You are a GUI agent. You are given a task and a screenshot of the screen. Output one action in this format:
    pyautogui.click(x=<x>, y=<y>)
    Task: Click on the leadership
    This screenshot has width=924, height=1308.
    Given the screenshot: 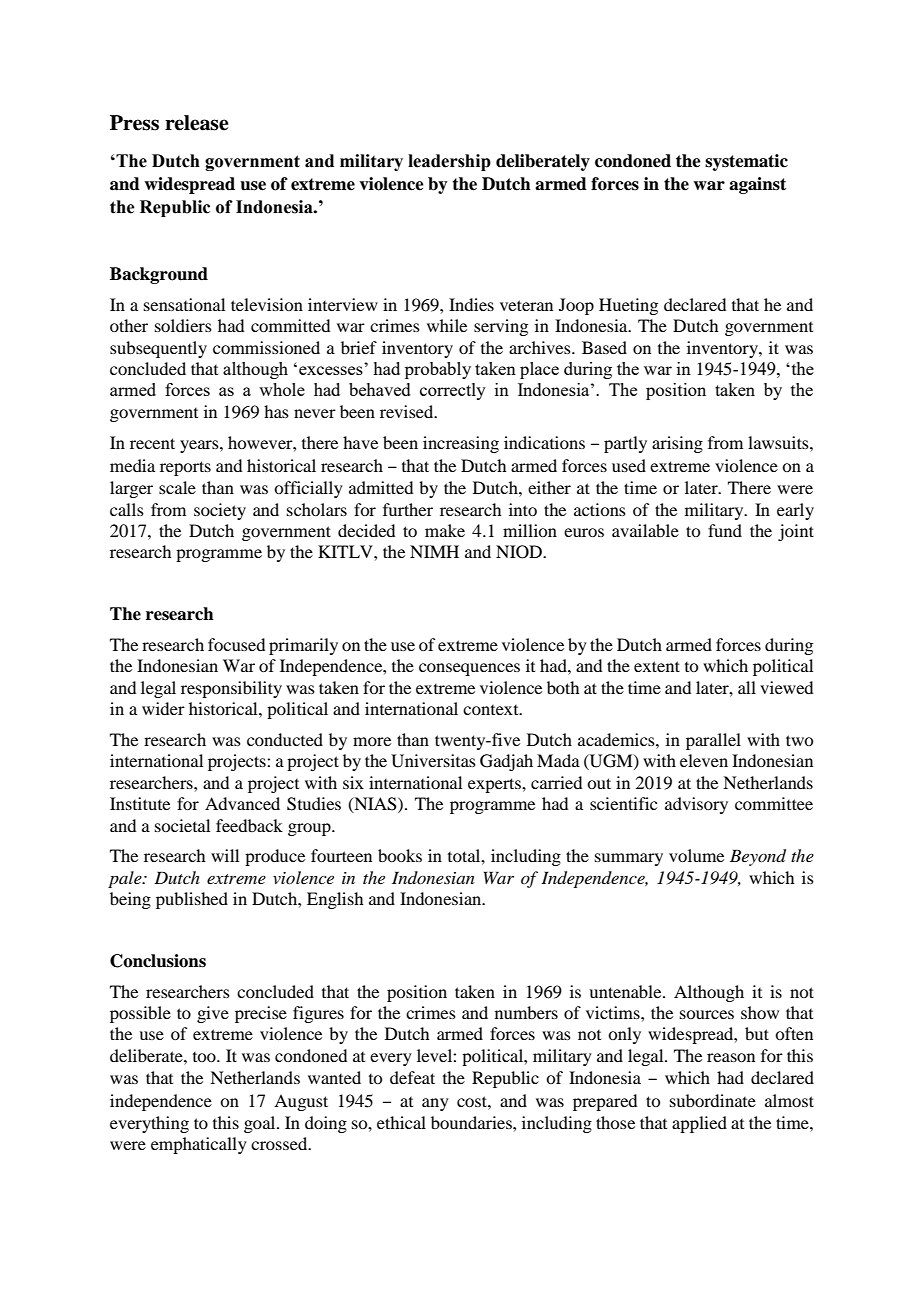 What is the action you would take?
    pyautogui.click(x=449, y=162)
